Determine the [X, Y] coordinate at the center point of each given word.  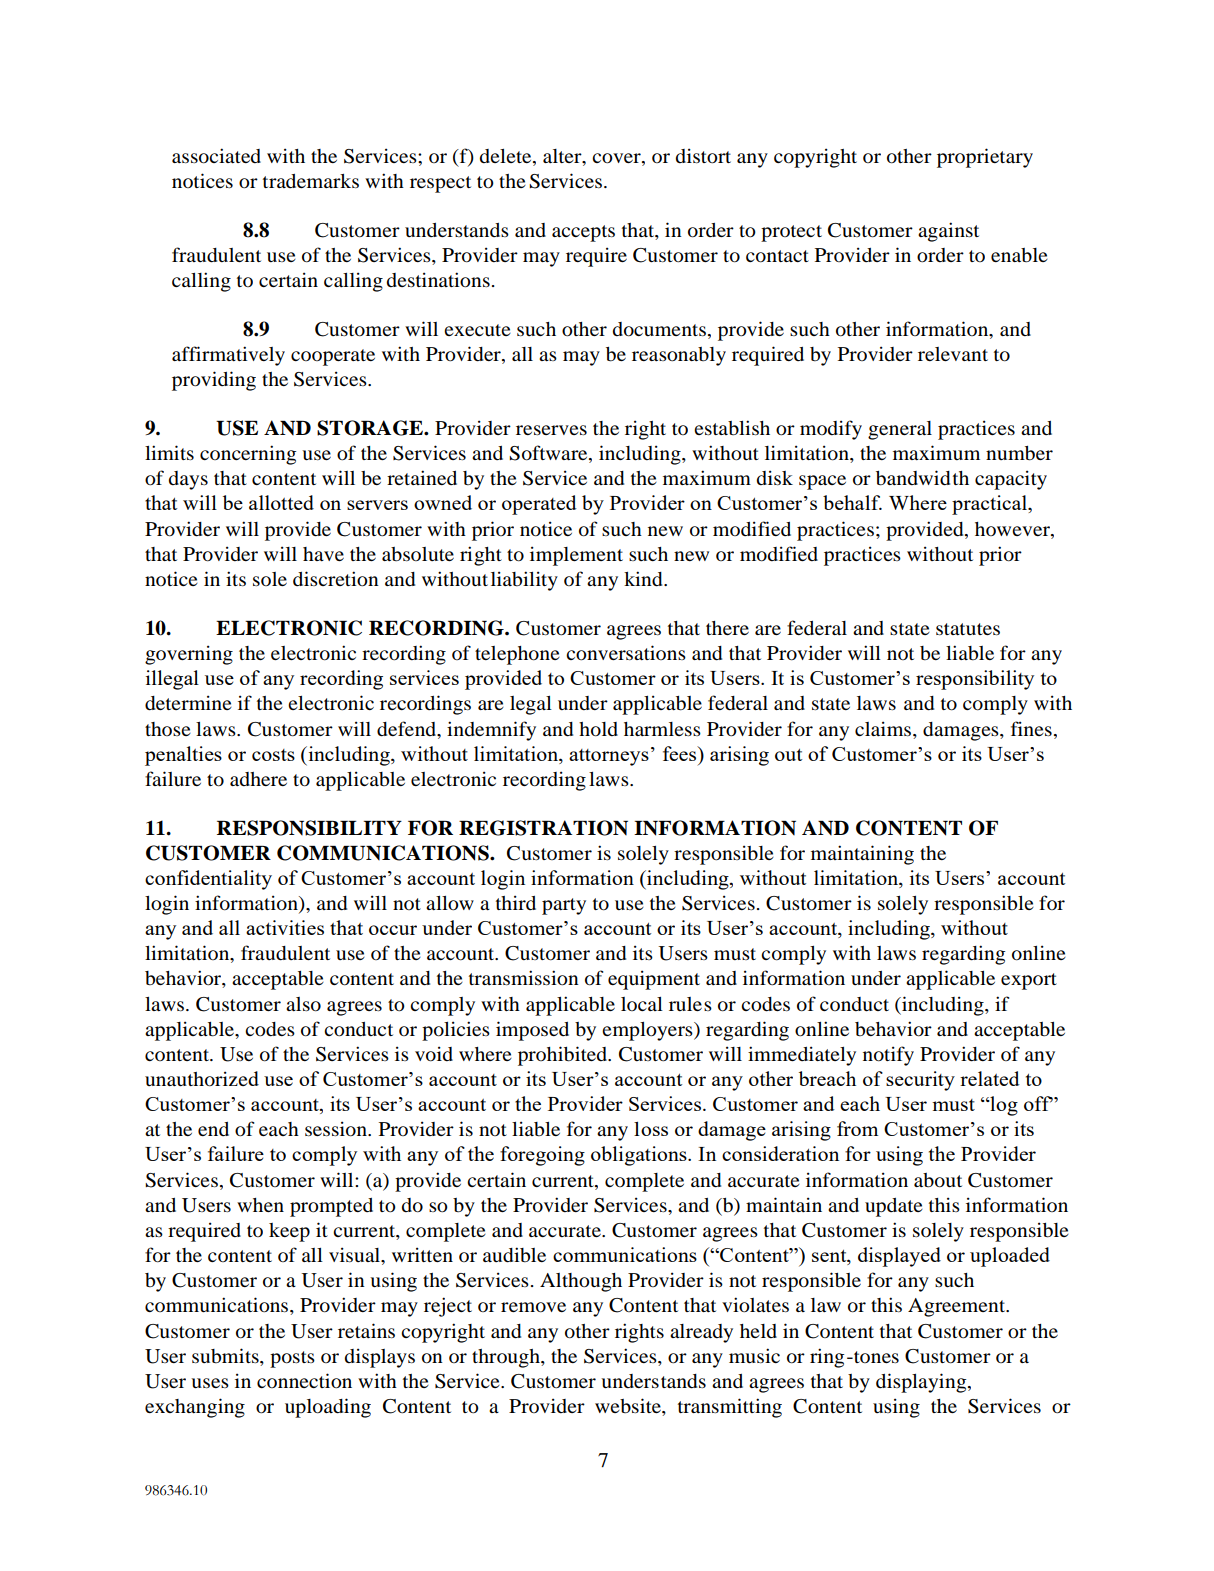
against [948, 232]
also [303, 1004]
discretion [336, 579]
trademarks [311, 181]
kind [644, 579]
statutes [968, 629]
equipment [654, 980]
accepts [583, 233]
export [1029, 981]
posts [292, 1359]
